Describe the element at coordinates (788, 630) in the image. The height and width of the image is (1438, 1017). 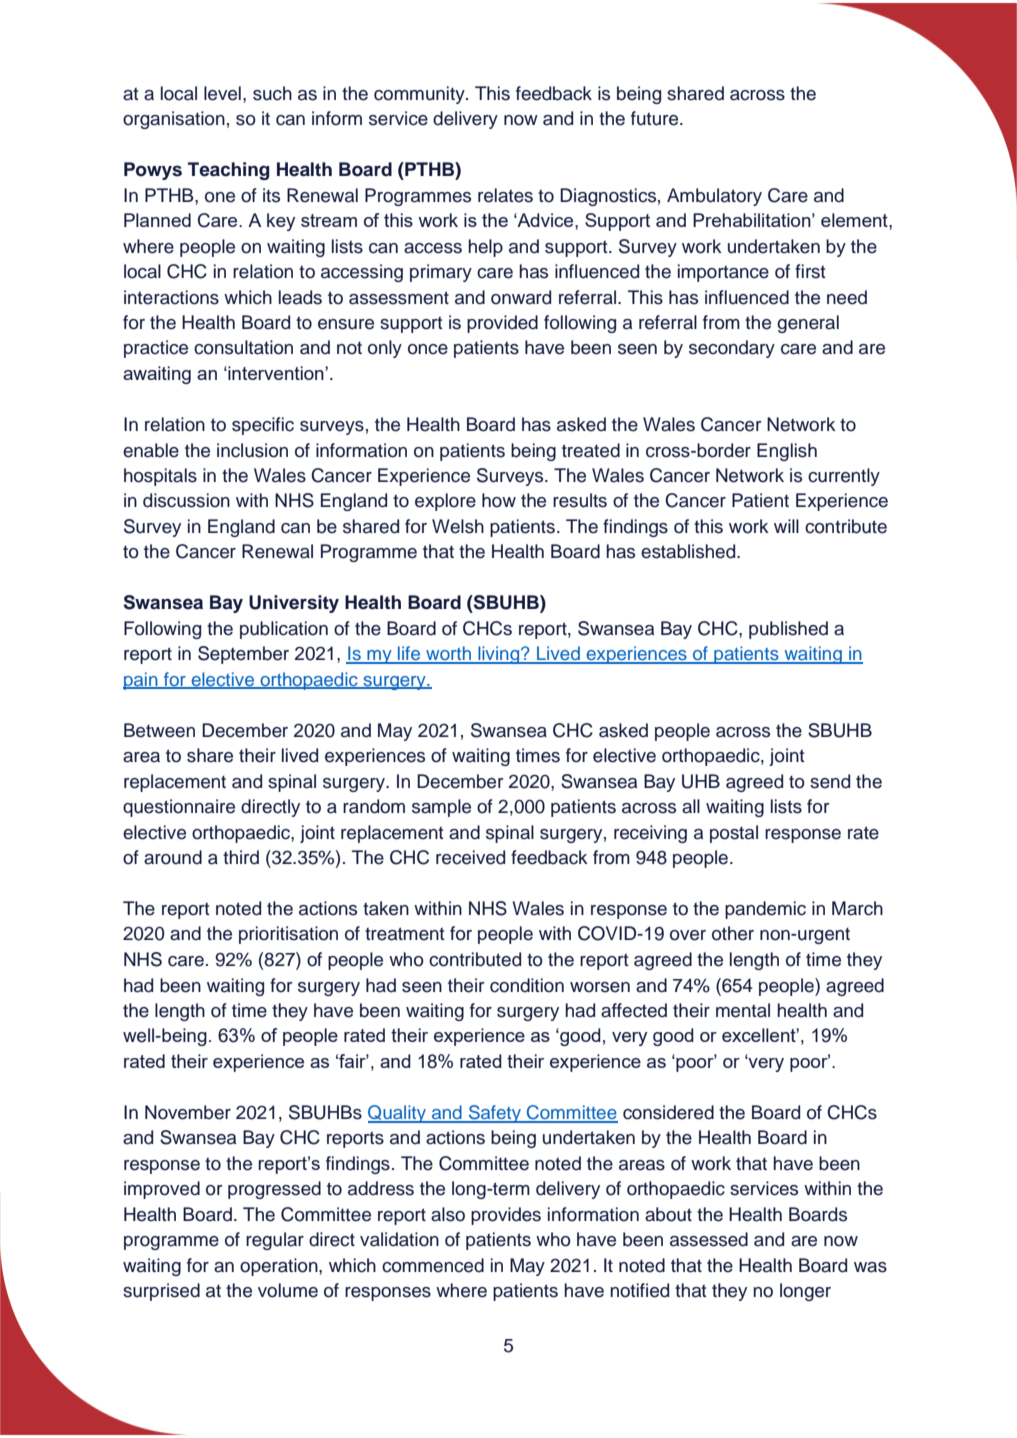
I see `published` at that location.
